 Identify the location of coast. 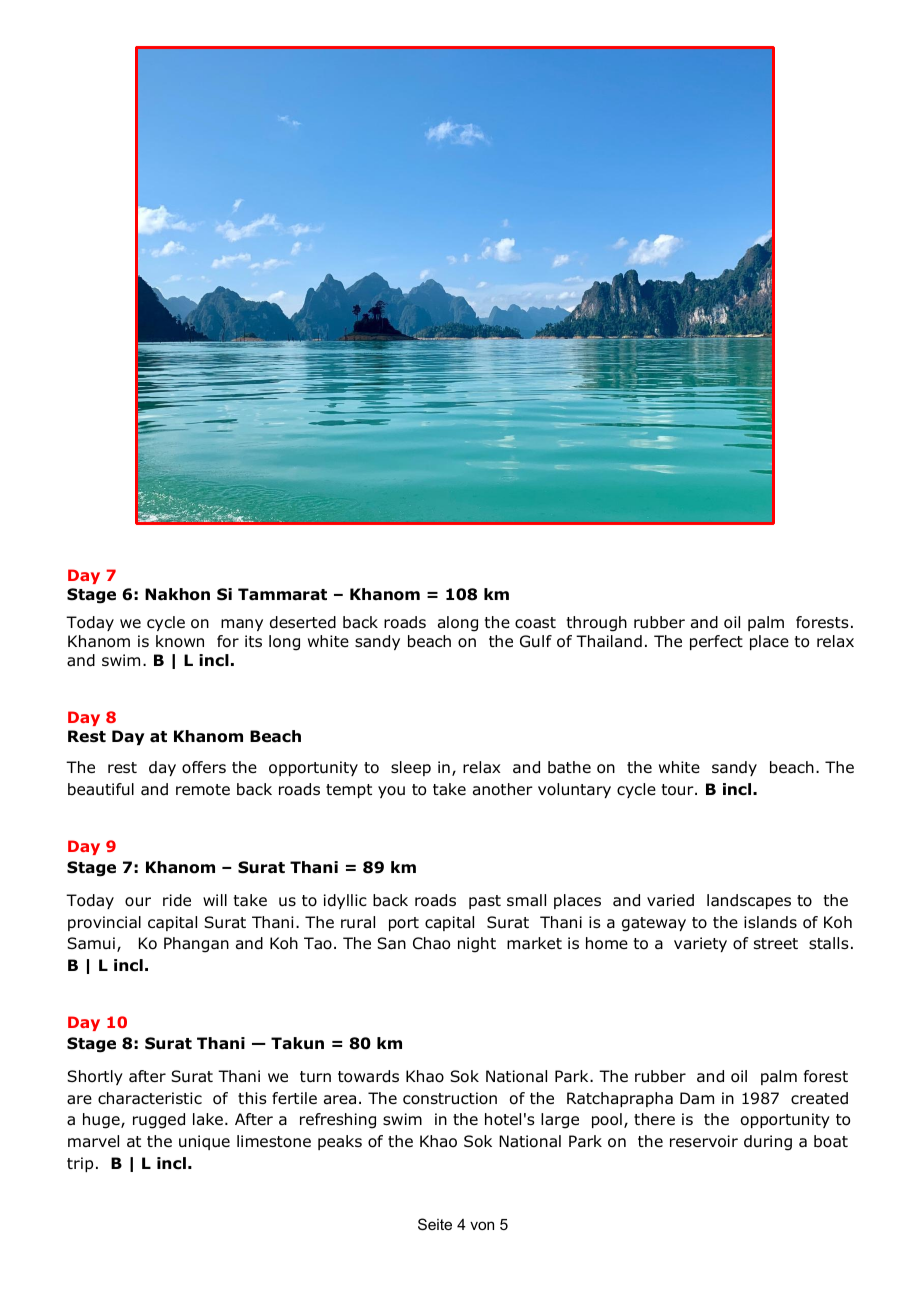
(535, 623).
